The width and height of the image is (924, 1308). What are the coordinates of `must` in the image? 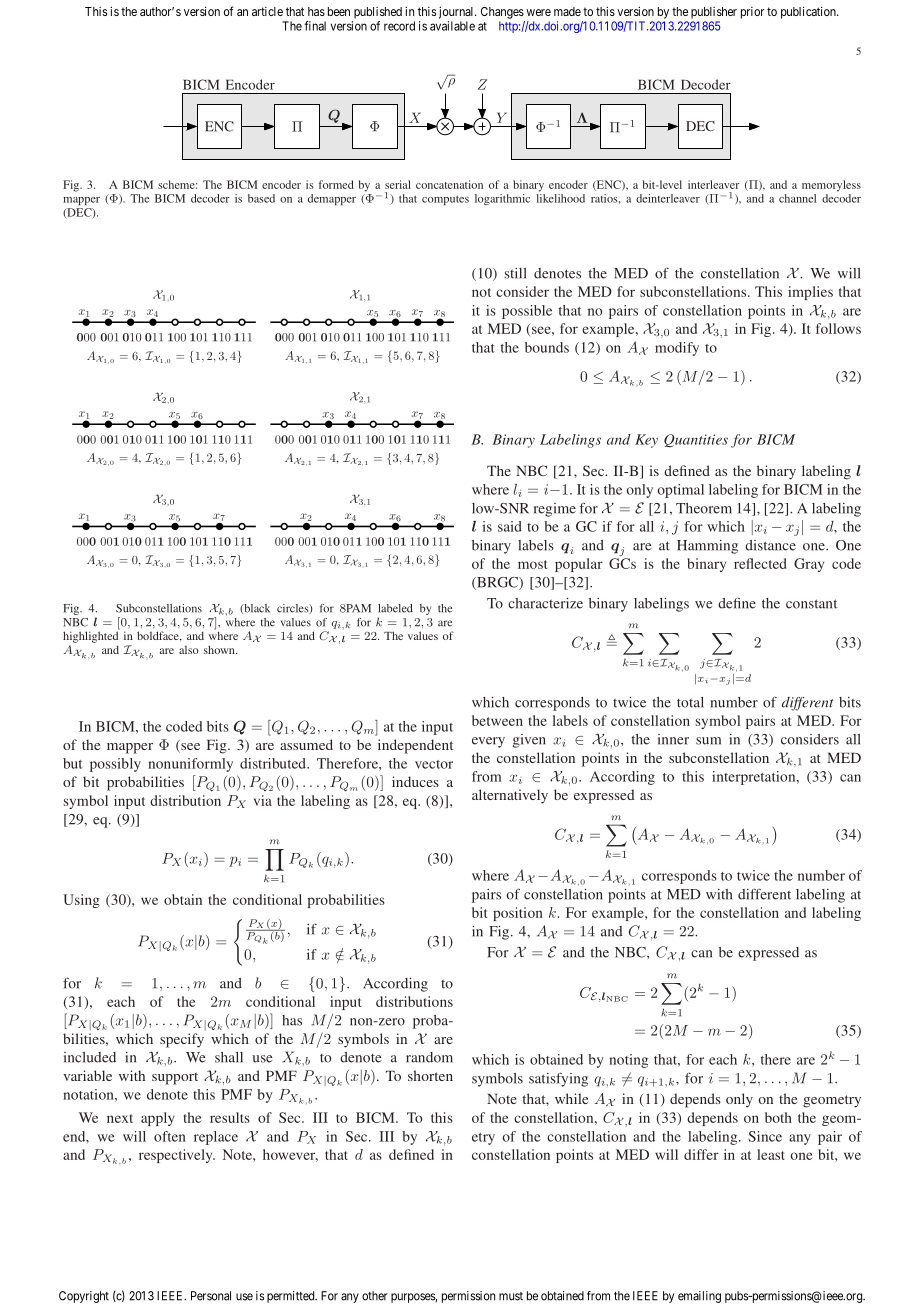 It's located at (511, 1296).
